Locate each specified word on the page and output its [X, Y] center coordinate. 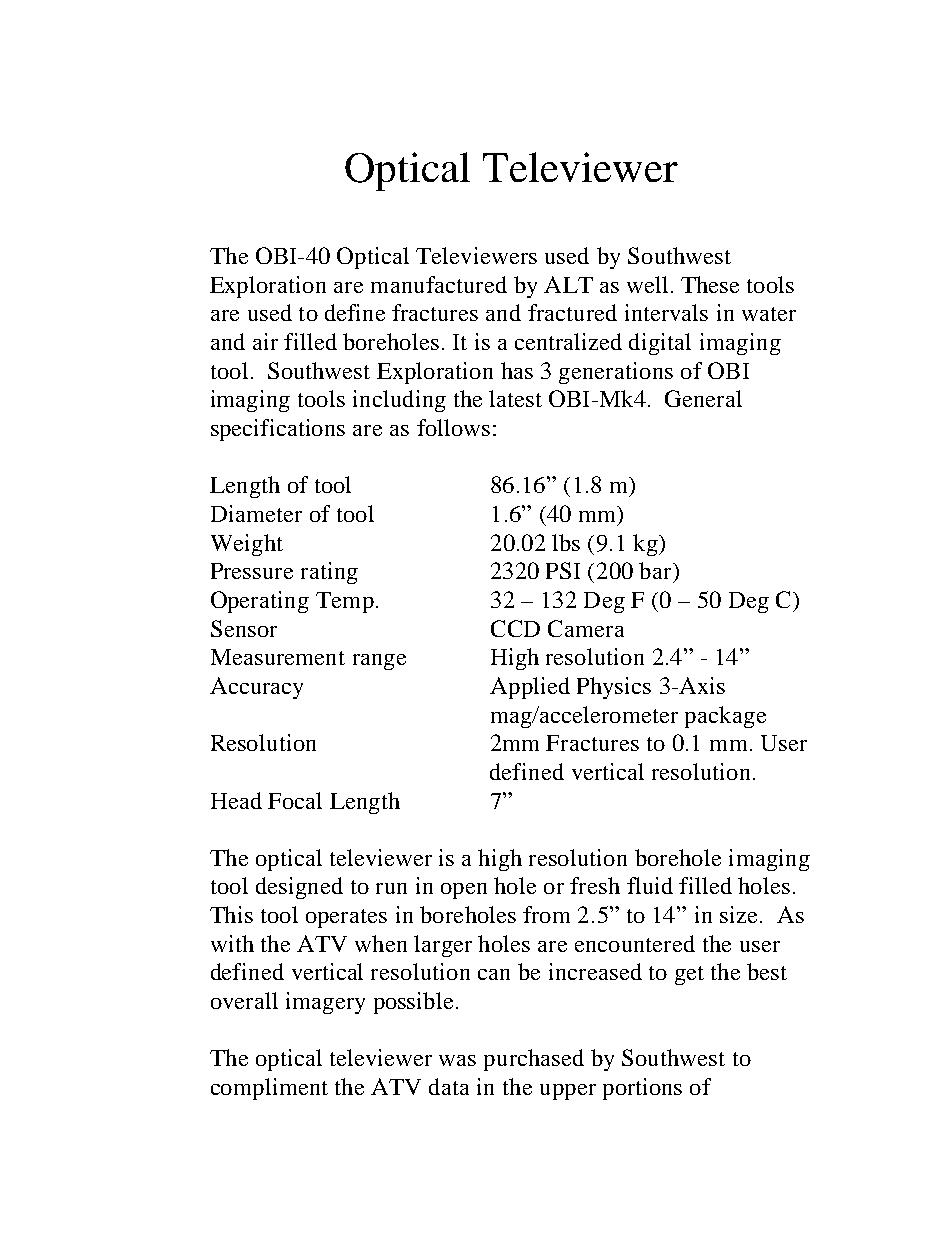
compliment [269, 1089]
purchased [534, 1060]
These [710, 284]
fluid [650, 885]
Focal [295, 800]
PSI [563, 570]
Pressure [252, 571]
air [265, 341]
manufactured [439, 284]
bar [656, 570]
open [464, 891]
